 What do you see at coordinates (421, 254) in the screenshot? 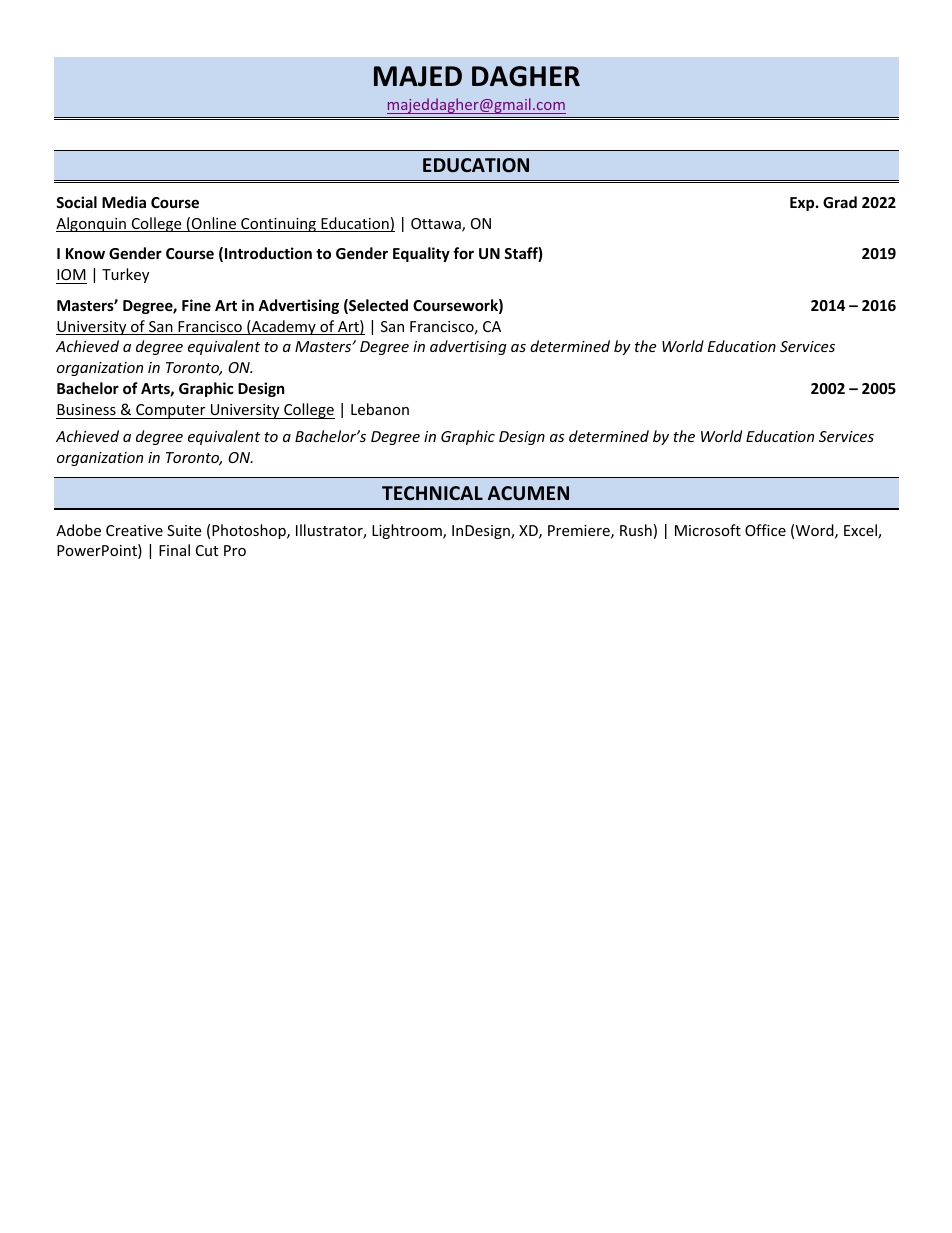
I see `Equality` at bounding box center [421, 254].
